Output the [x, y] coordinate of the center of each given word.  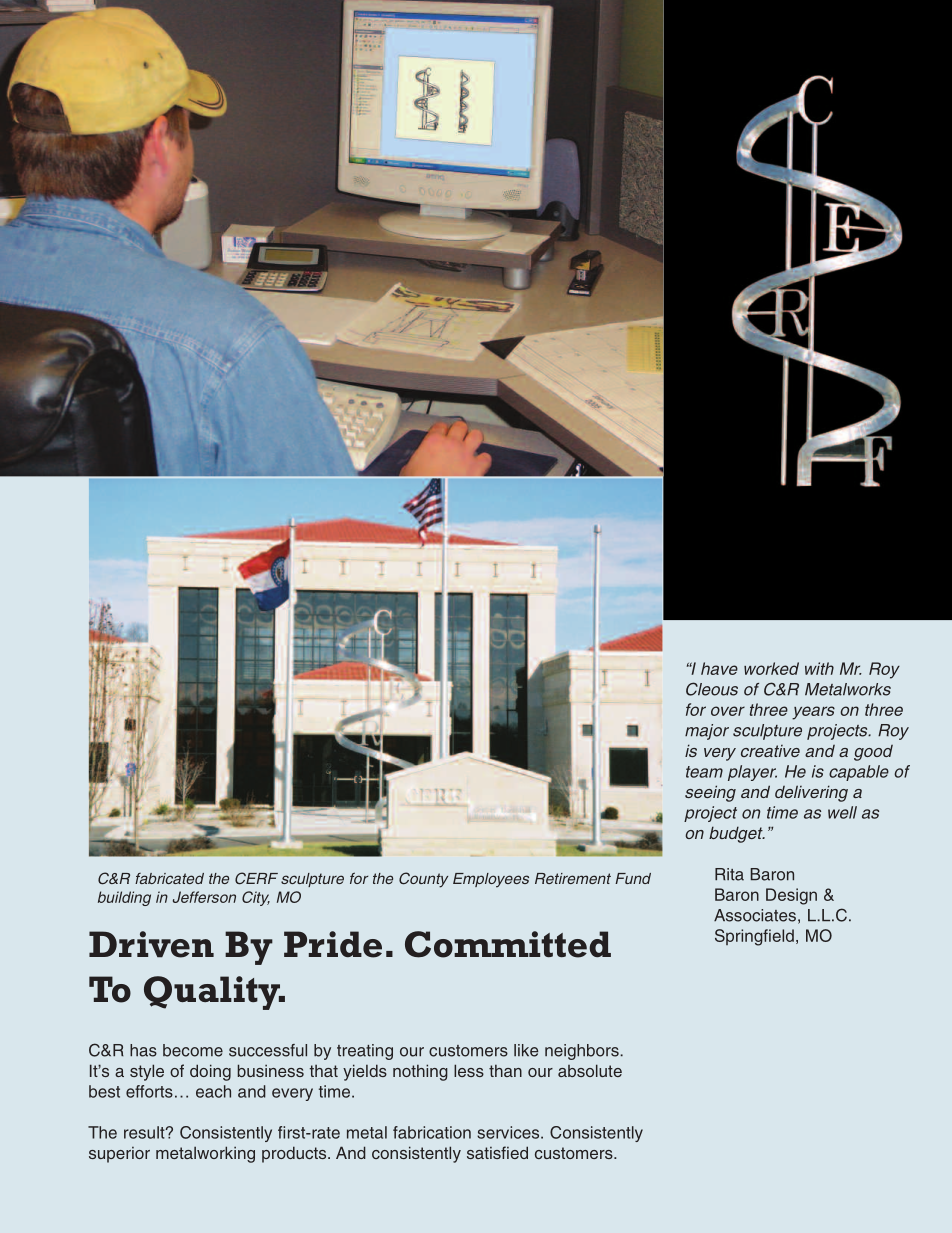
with [819, 668]
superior [119, 1155]
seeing [710, 793]
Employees [491, 880]
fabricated [169, 878]
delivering [811, 793]
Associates [755, 915]
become [193, 1050]
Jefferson [204, 897]
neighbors [583, 1052]
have [719, 668]
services [509, 1132]
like [526, 1050]
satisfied [497, 1152]
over [728, 711]
